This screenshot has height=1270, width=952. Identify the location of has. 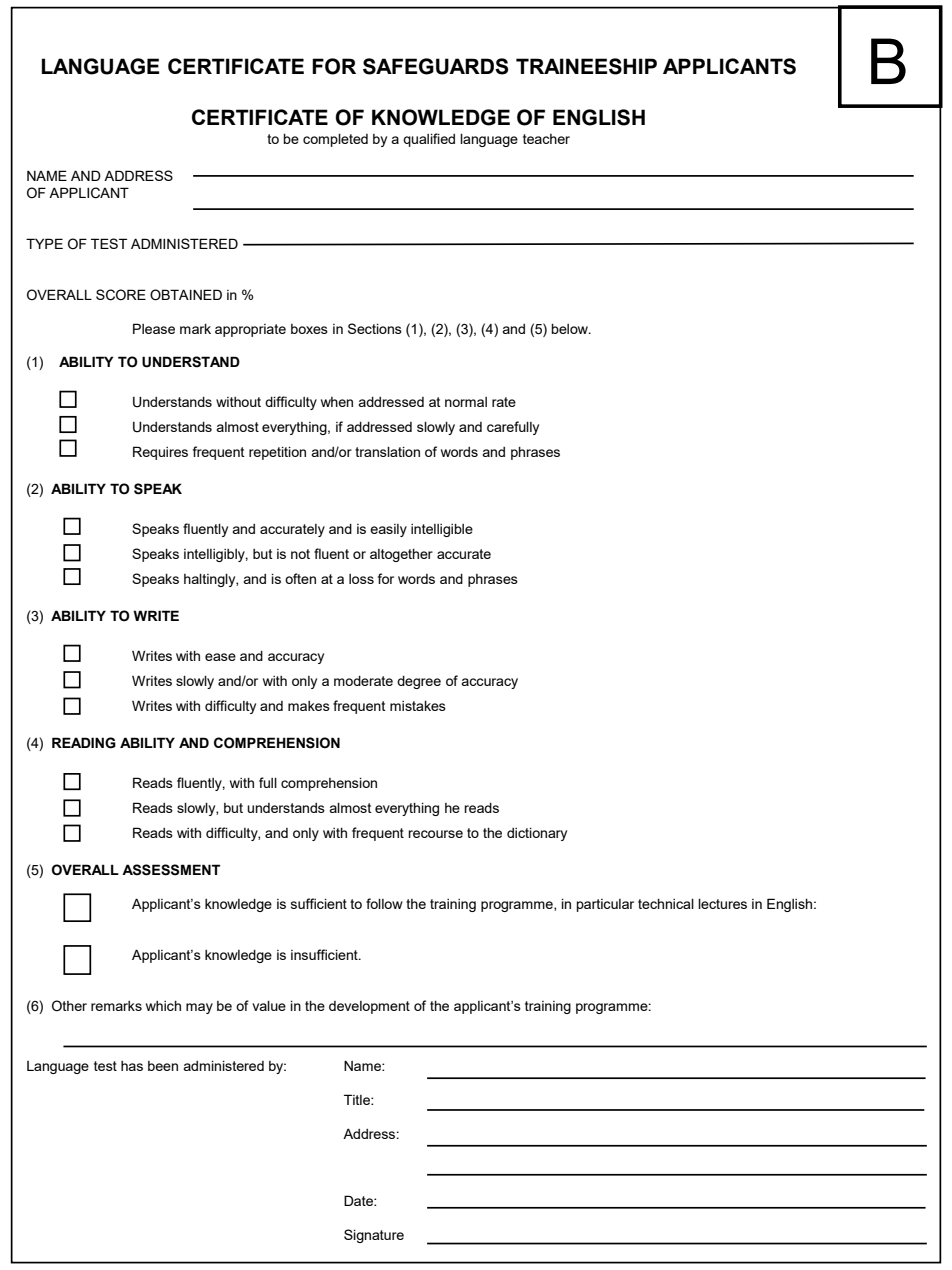
(132, 1066).
